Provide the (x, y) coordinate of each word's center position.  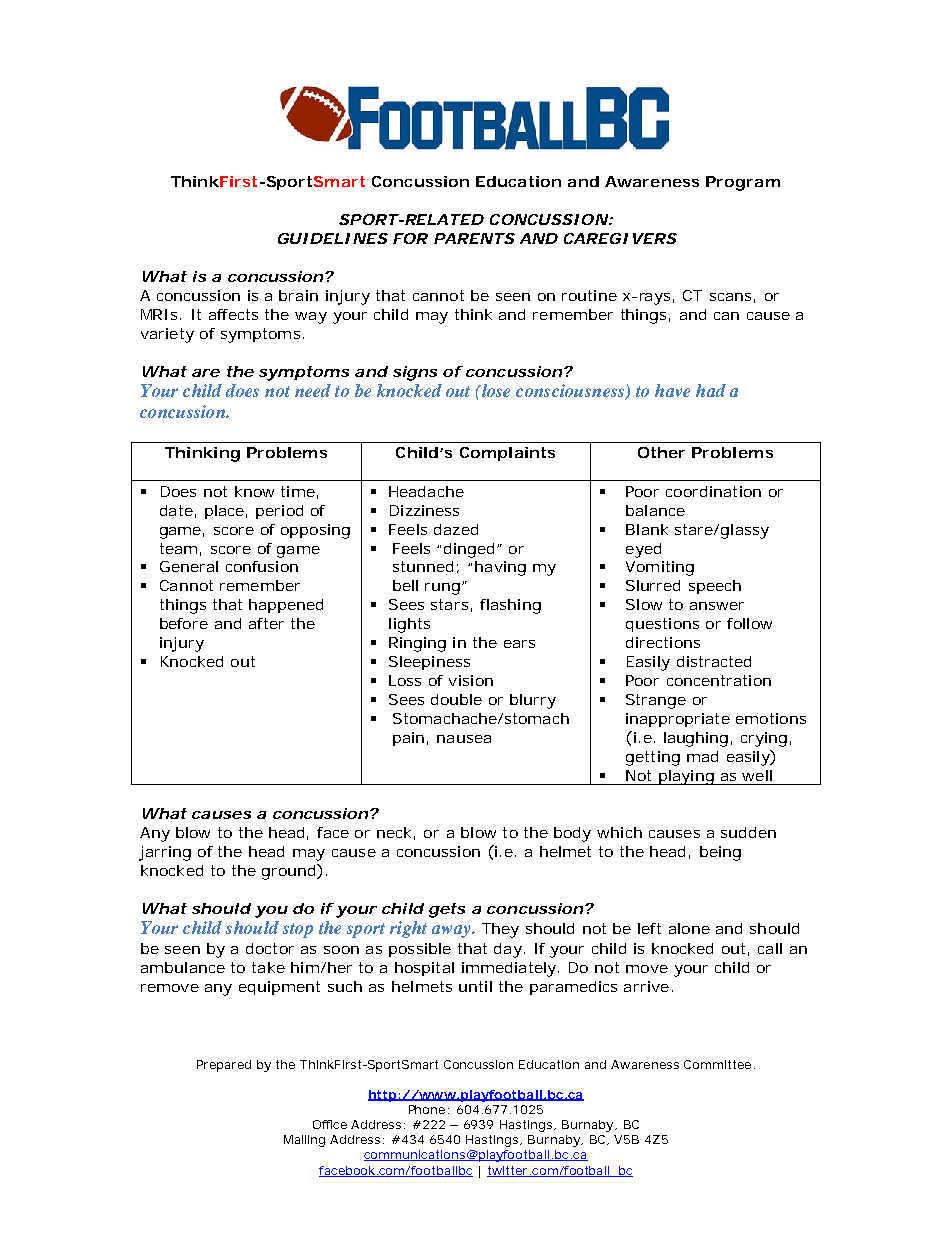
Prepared (224, 1066)
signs (415, 373)
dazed (456, 529)
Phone (427, 1109)
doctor (270, 948)
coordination (713, 491)
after (266, 623)
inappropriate (678, 720)
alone (689, 928)
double (456, 699)
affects (233, 314)
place (224, 512)
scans (730, 297)
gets (447, 910)
